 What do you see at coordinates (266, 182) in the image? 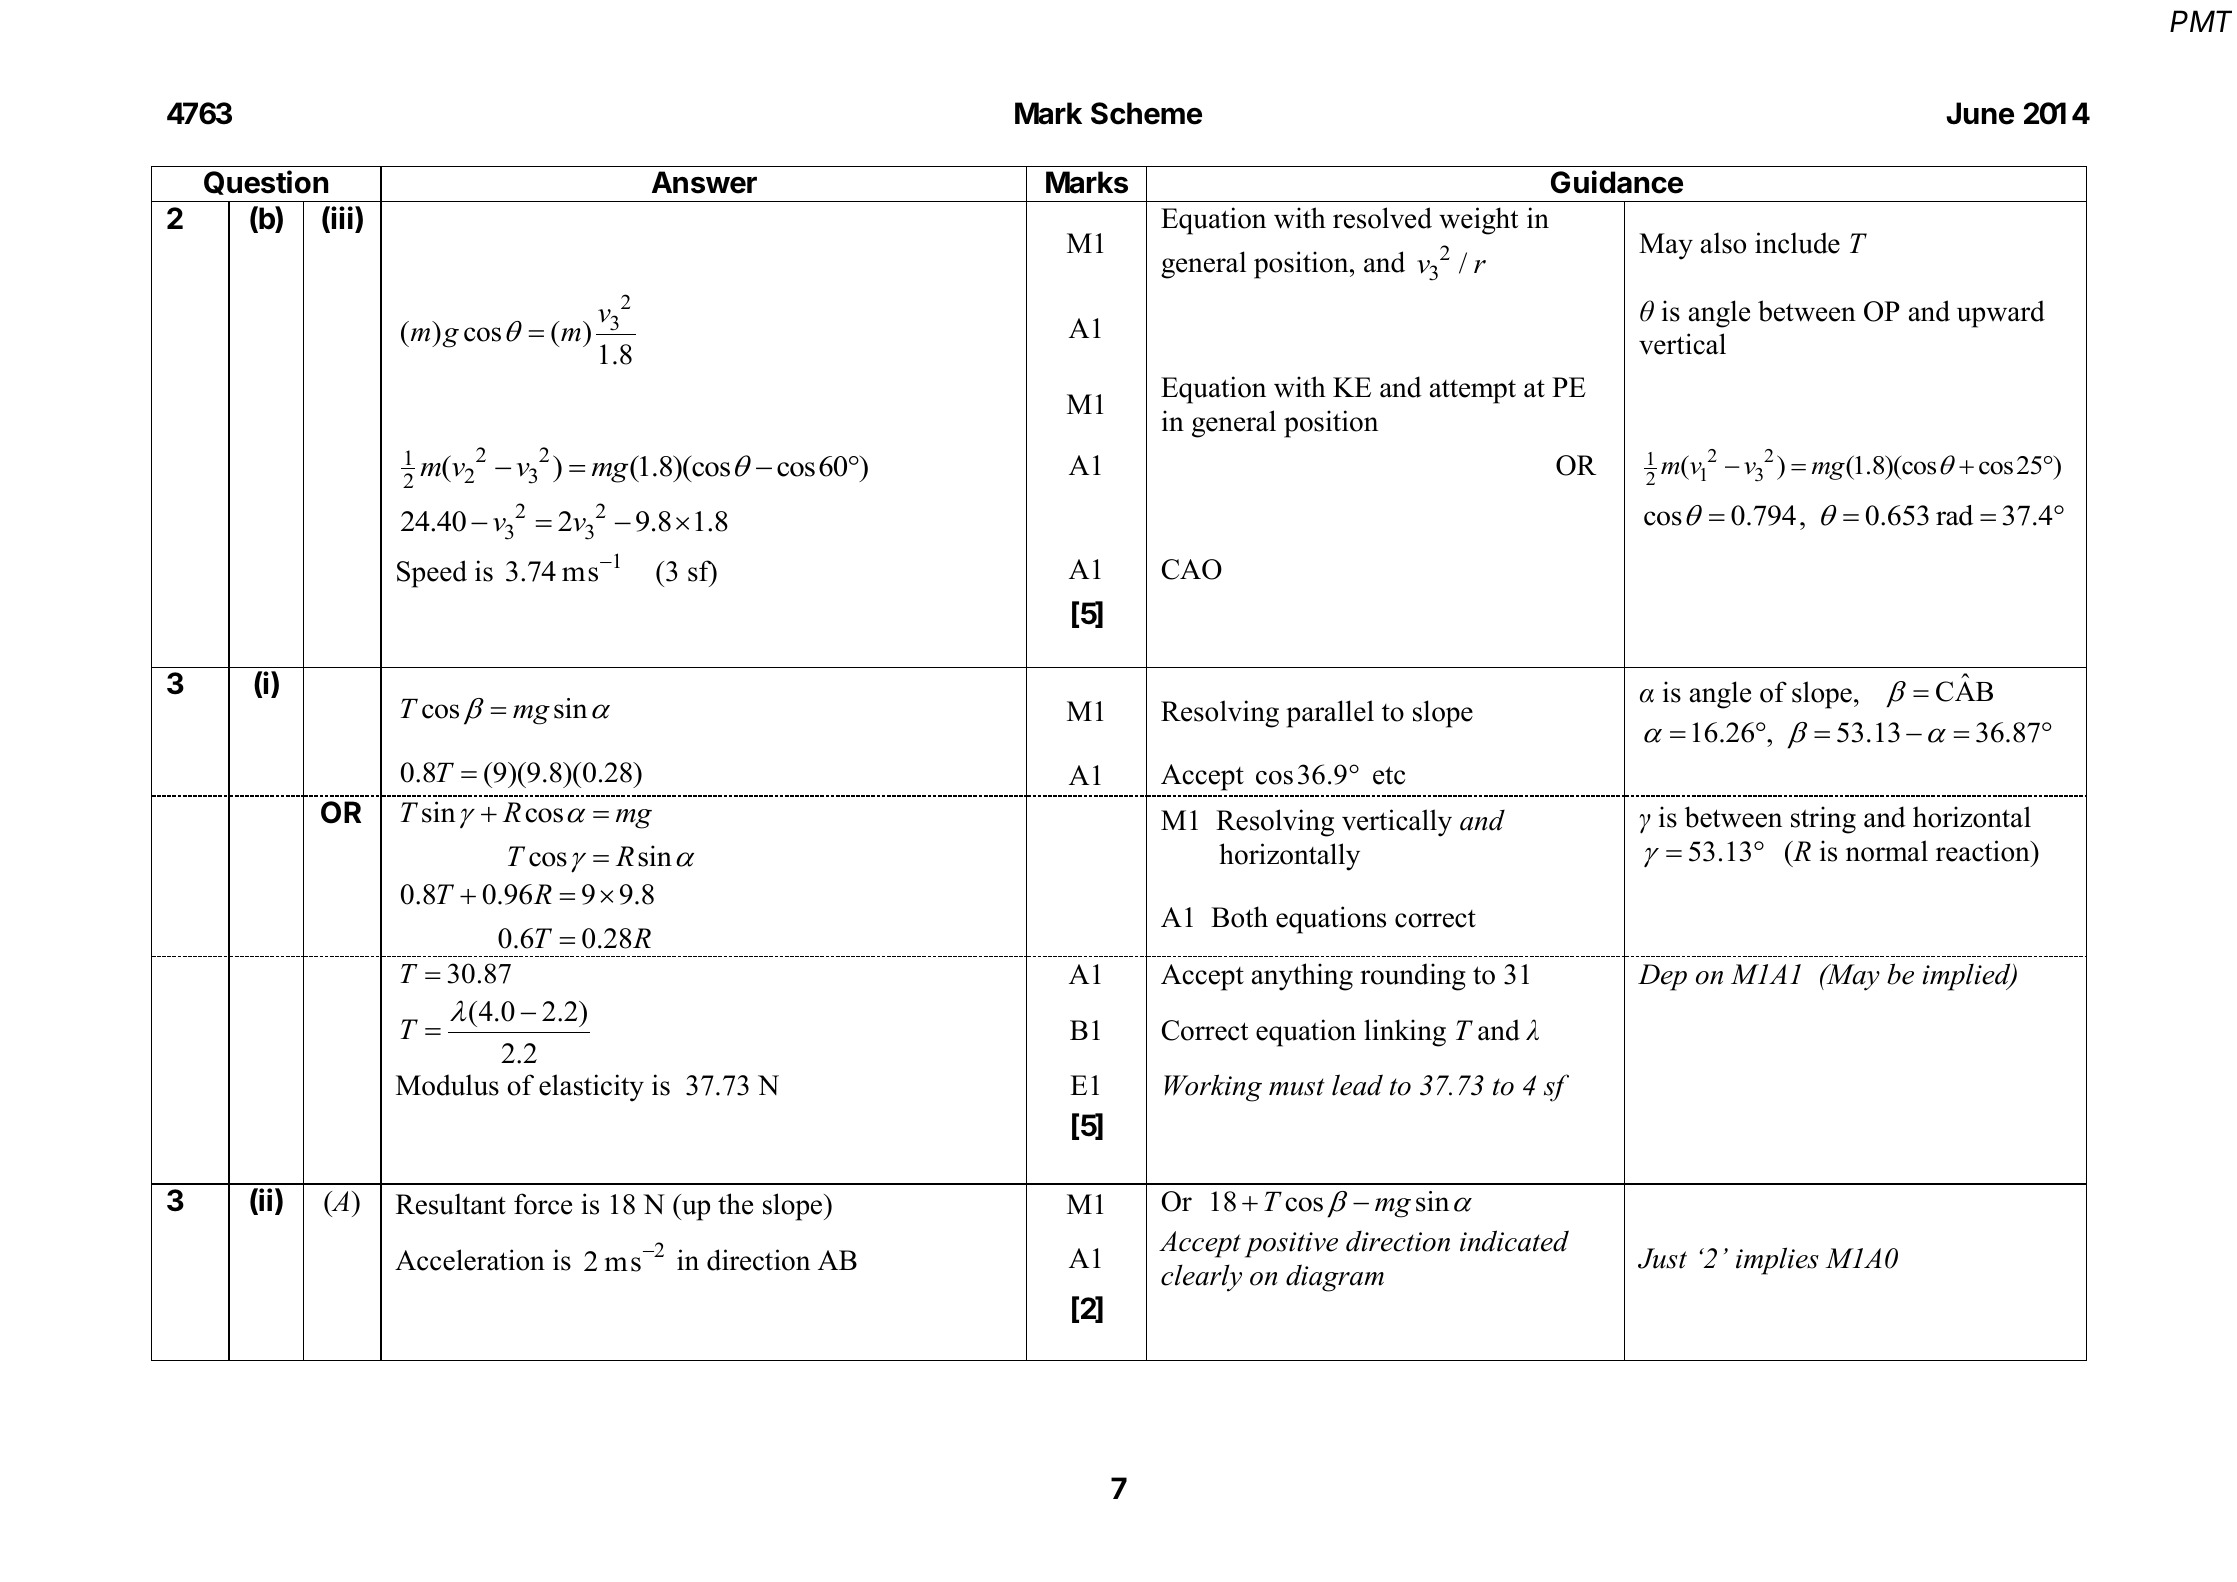
I see `Question` at bounding box center [266, 182].
